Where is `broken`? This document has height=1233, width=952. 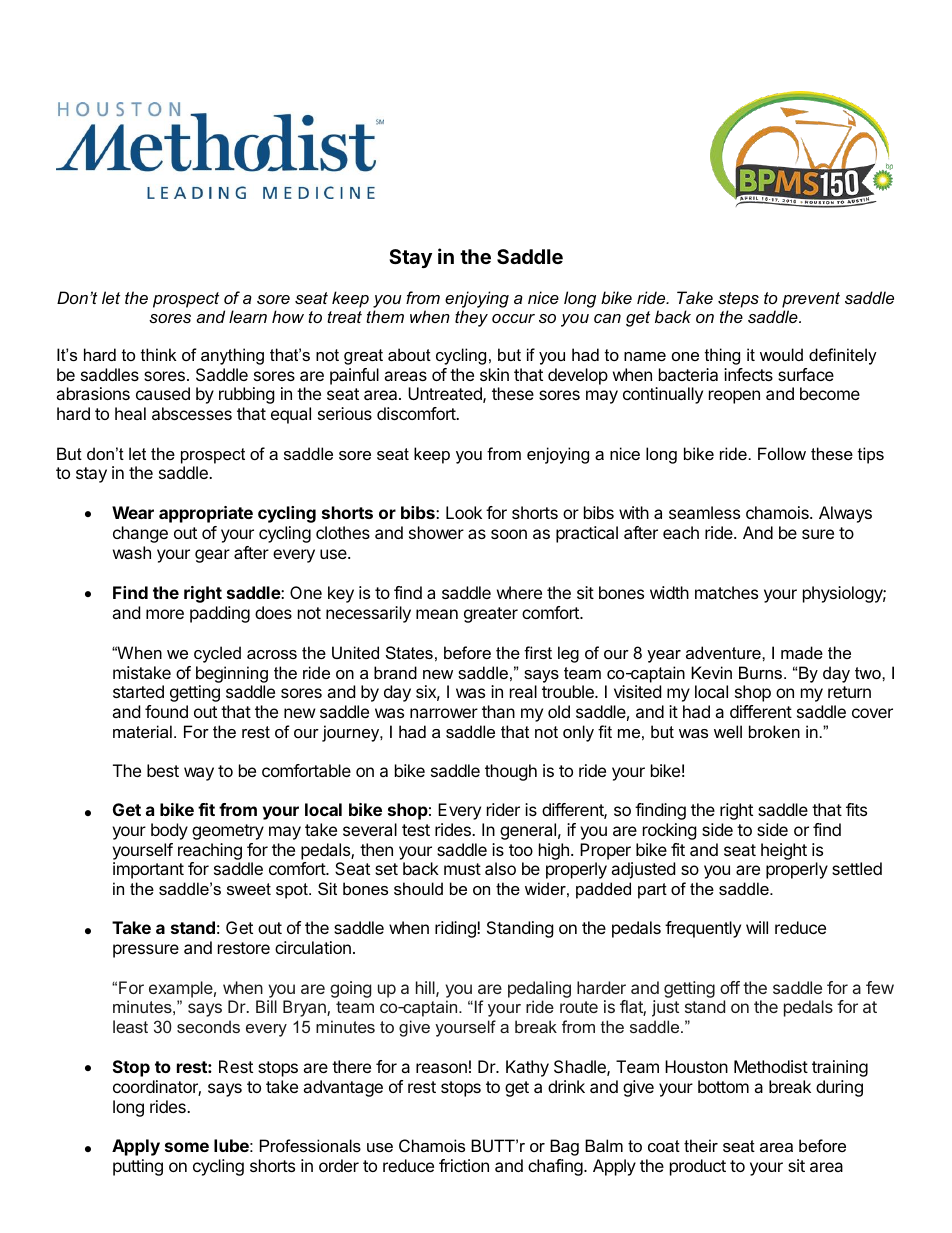
broken is located at coordinates (774, 731).
